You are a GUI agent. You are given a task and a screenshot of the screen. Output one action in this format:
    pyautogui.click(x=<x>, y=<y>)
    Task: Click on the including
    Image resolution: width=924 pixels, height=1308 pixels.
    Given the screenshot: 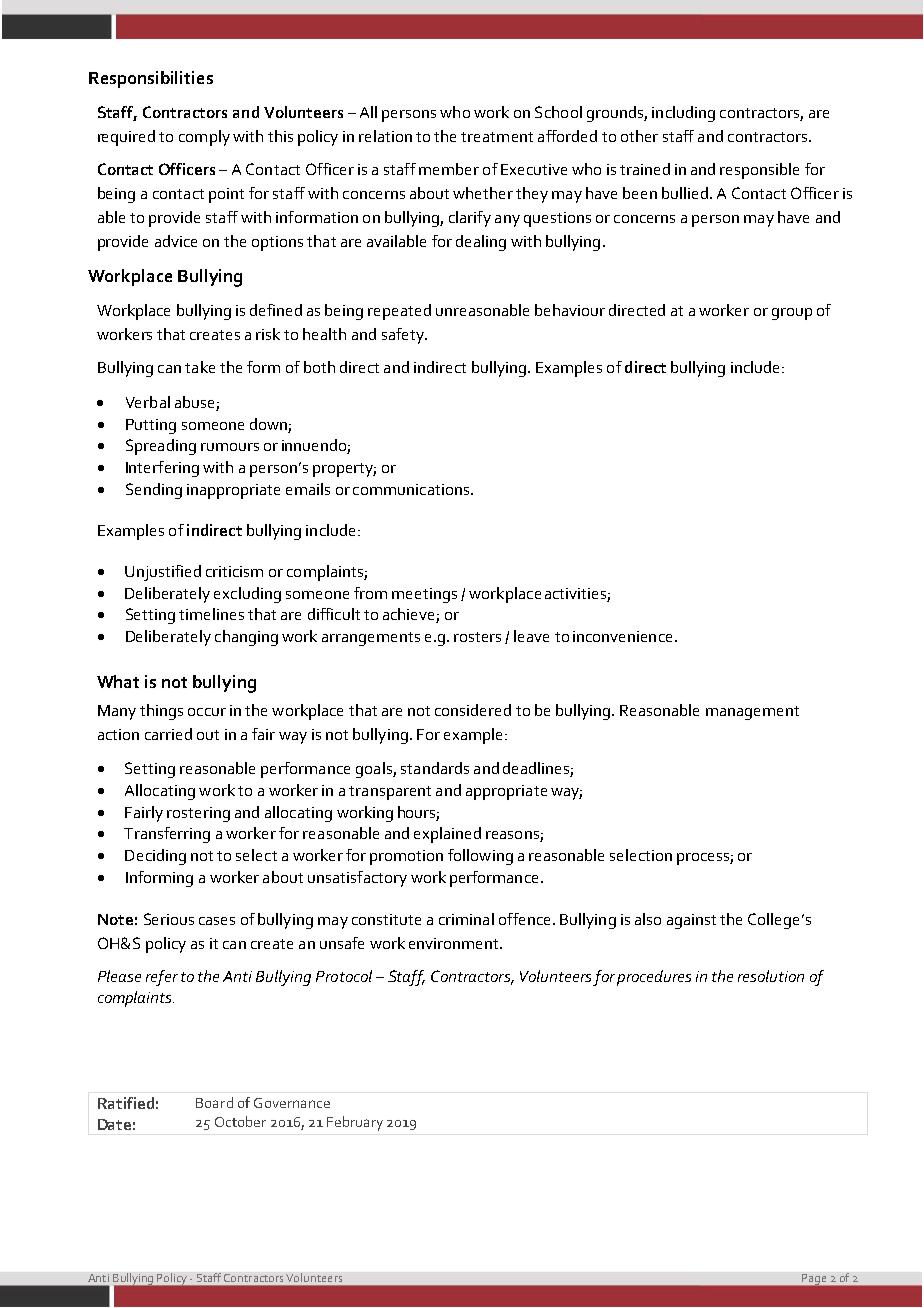 What is the action you would take?
    pyautogui.click(x=683, y=114)
